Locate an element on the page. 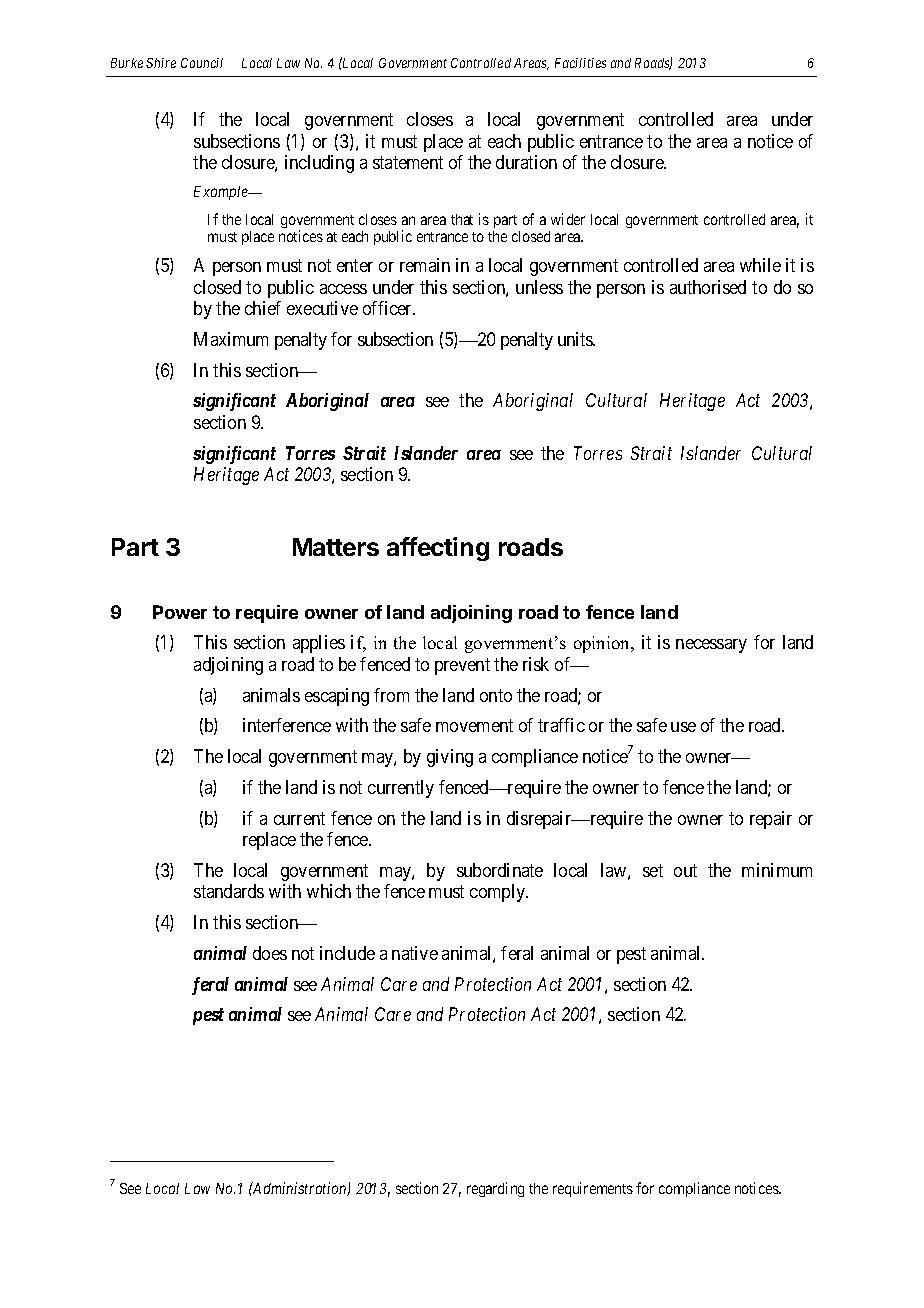  prevent is located at coordinates (462, 666).
